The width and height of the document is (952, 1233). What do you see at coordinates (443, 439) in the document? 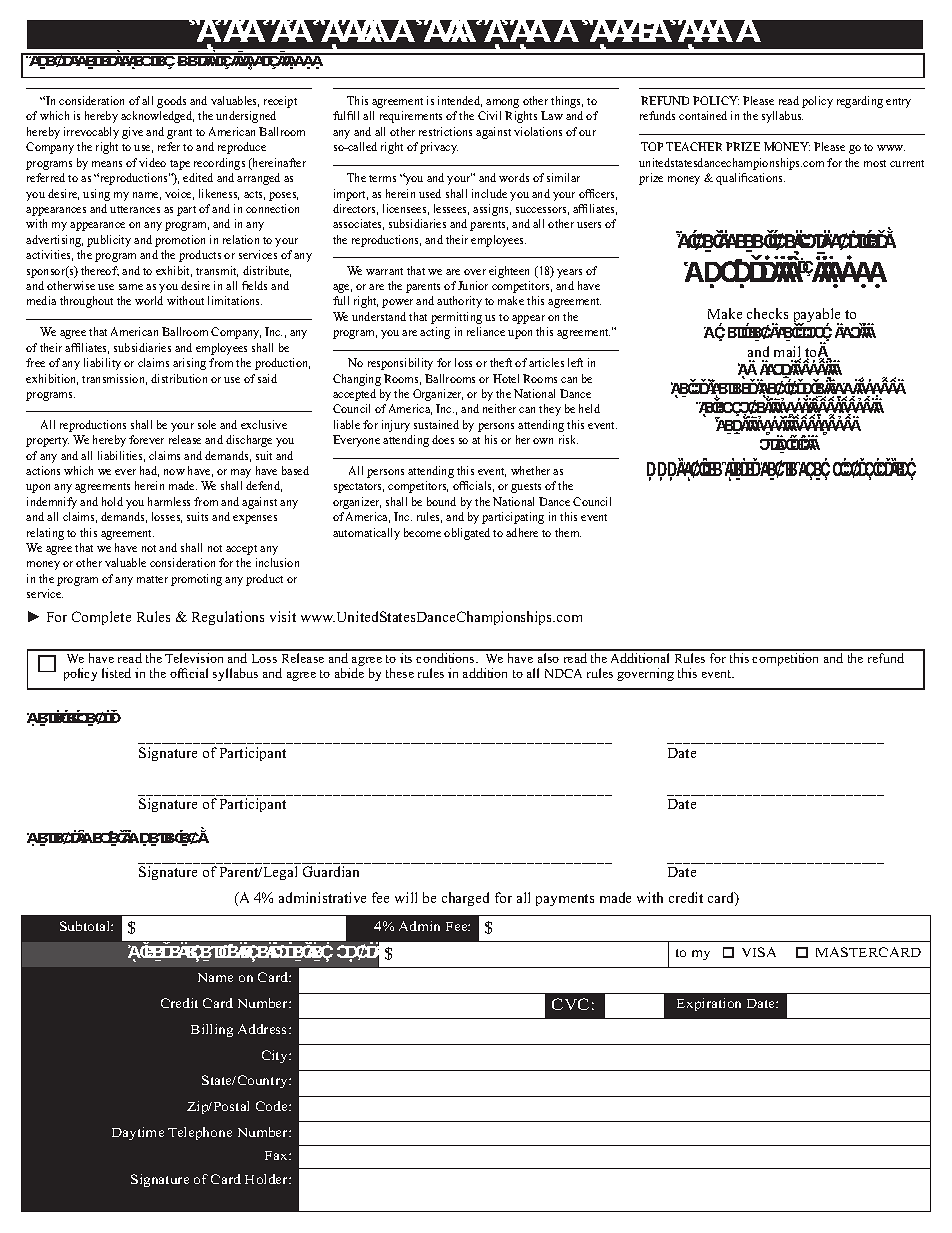
I see `does` at bounding box center [443, 439].
